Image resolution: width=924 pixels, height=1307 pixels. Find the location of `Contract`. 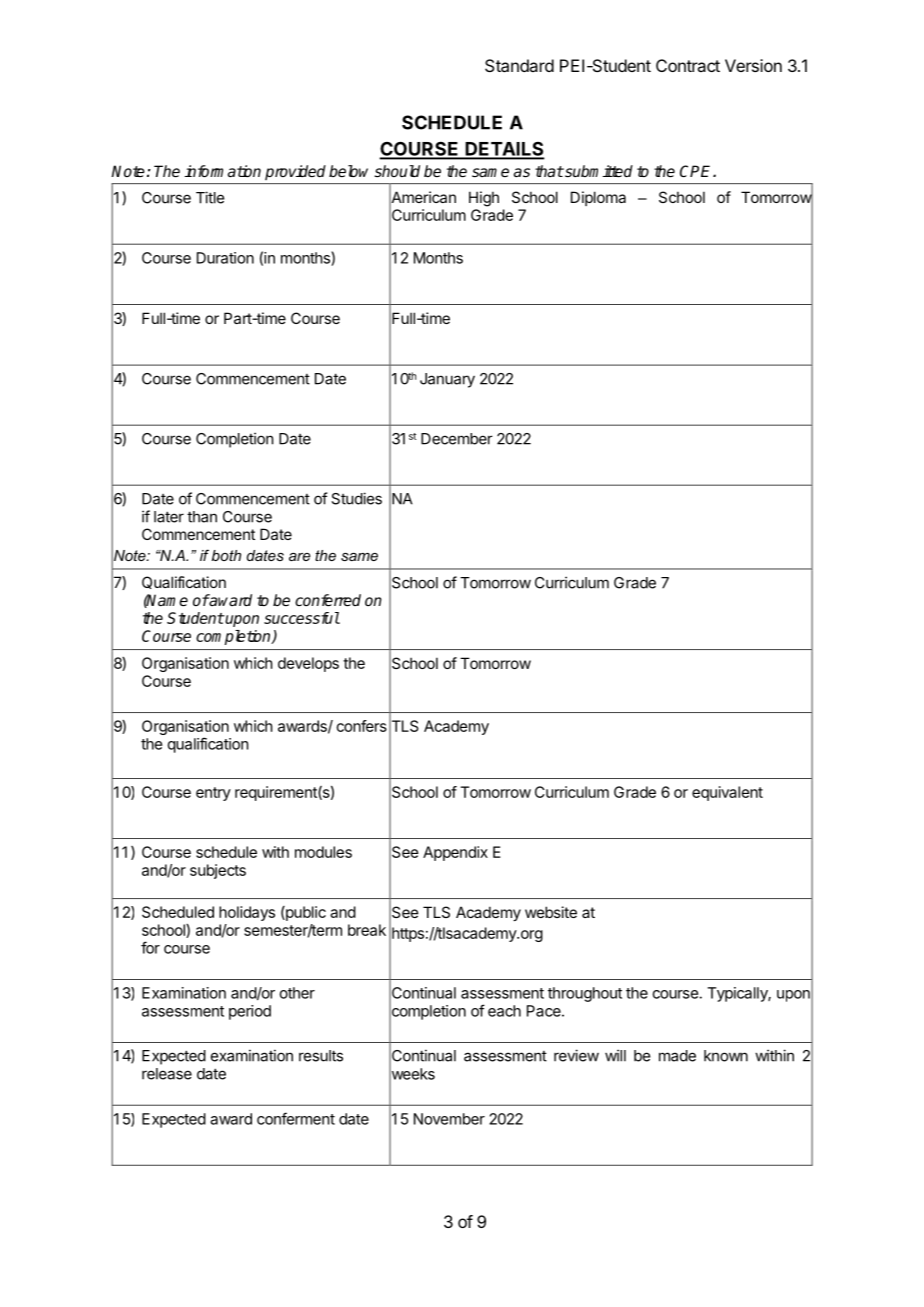

Contract is located at coordinates (688, 65).
